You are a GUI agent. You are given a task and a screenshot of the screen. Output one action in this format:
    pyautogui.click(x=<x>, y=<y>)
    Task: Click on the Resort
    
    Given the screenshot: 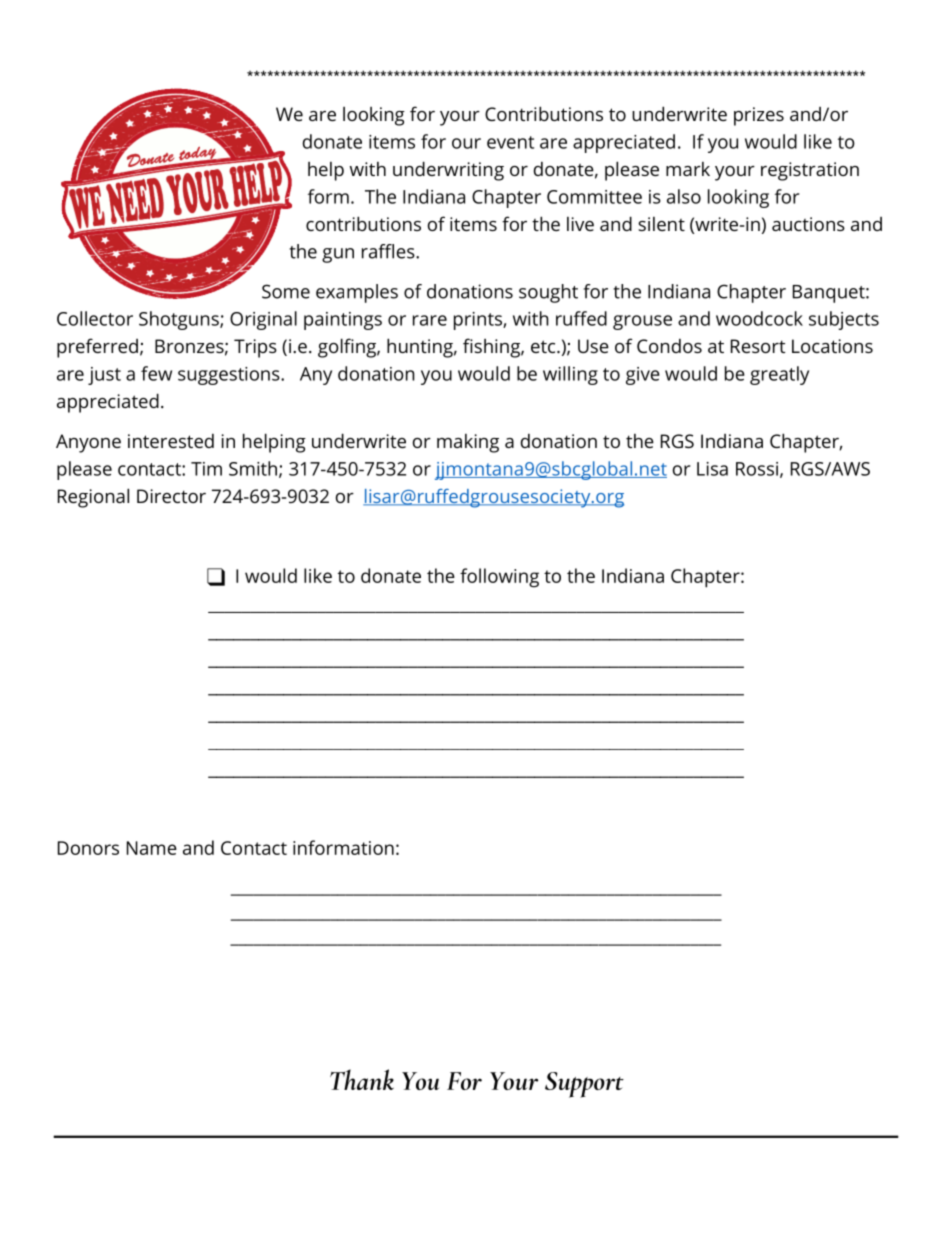 What is the action you would take?
    pyautogui.click(x=758, y=346)
